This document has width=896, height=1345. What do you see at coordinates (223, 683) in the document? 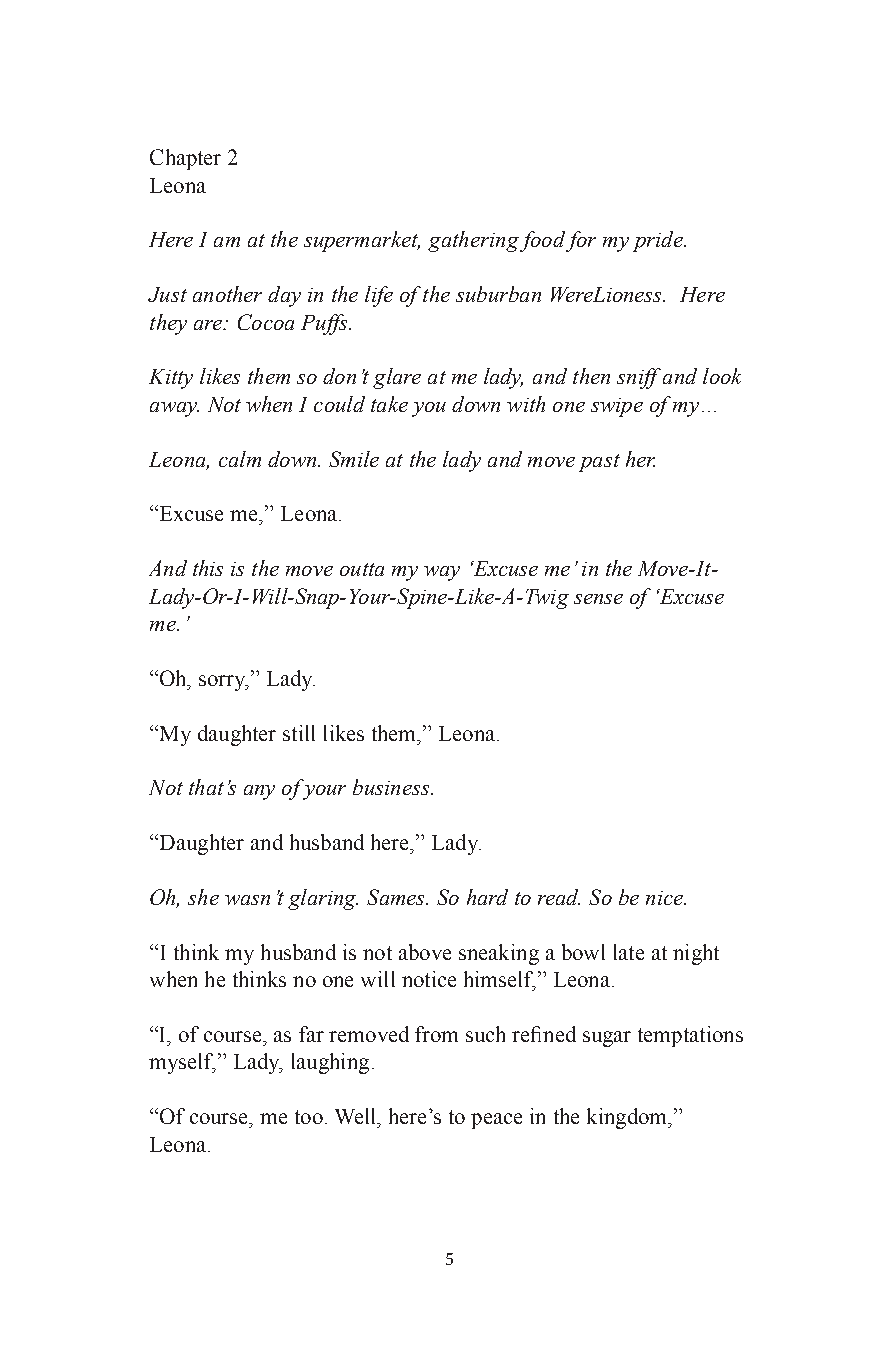
I see `sorry` at bounding box center [223, 683].
